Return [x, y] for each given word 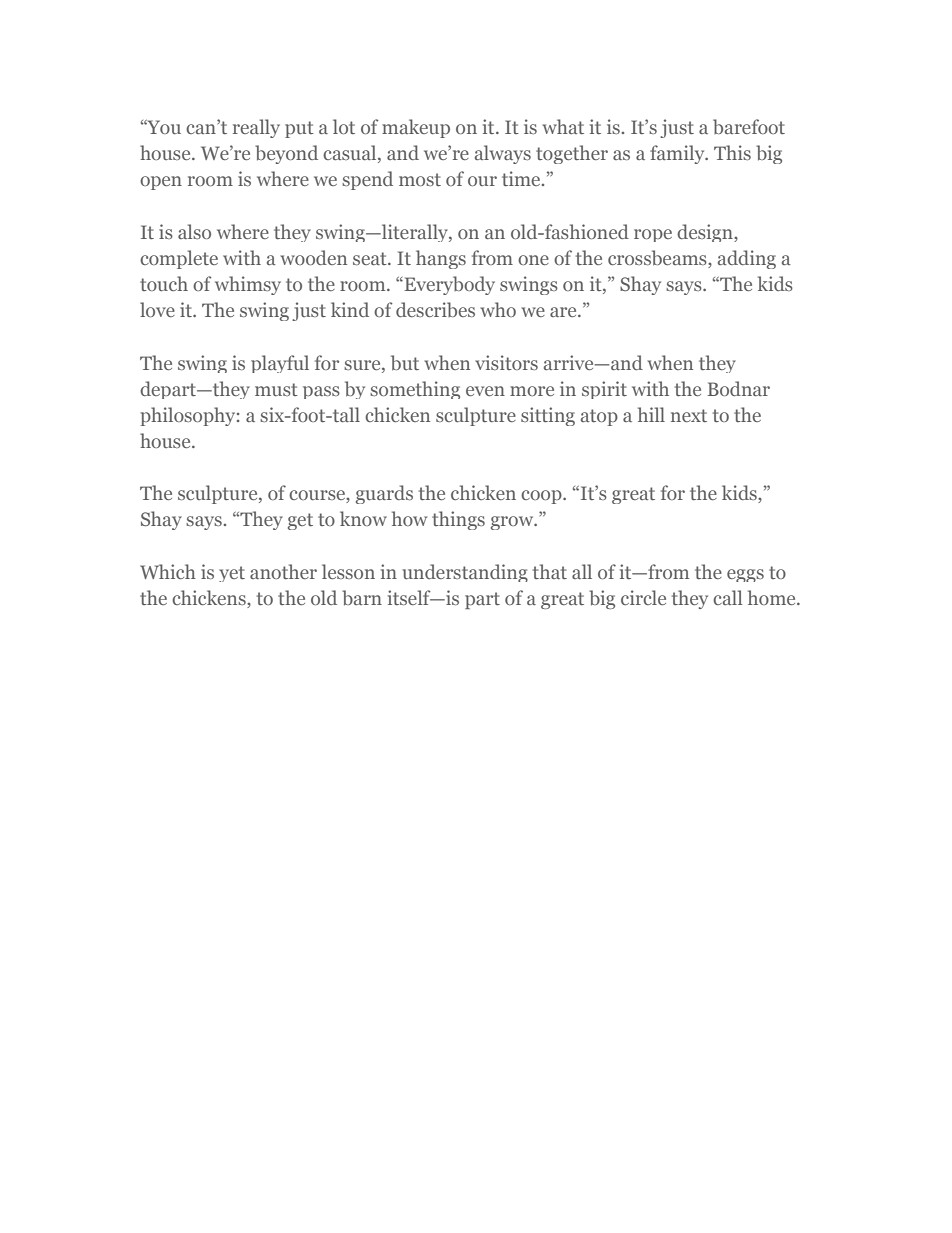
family [678, 154]
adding [747, 259]
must [276, 389]
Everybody [448, 285]
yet [232, 574]
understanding [465, 573]
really [256, 128]
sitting [548, 416]
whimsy [248, 285]
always [503, 154]
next [689, 415]
